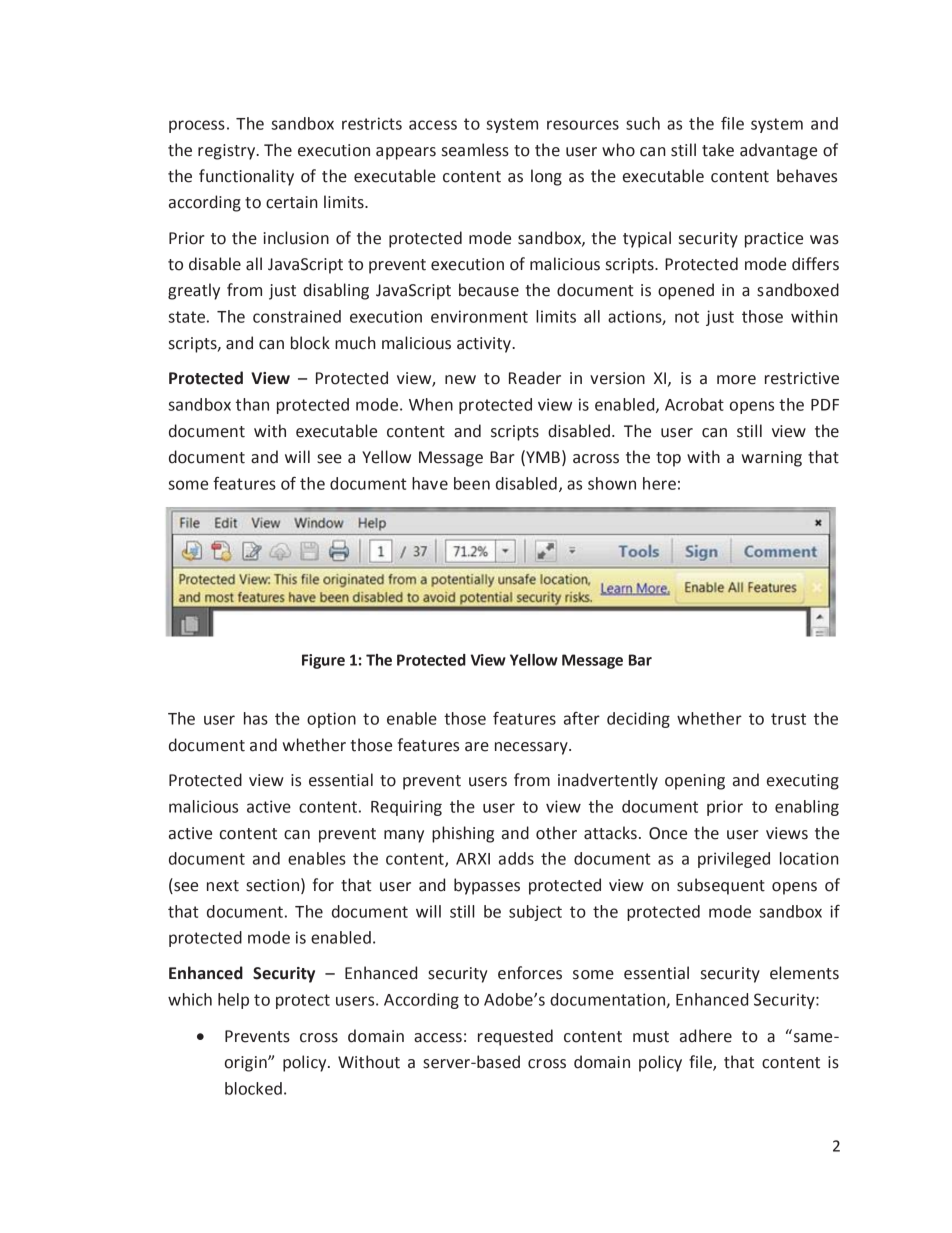  Describe the element at coordinates (475, 150) in the image. I see `seamless` at that location.
